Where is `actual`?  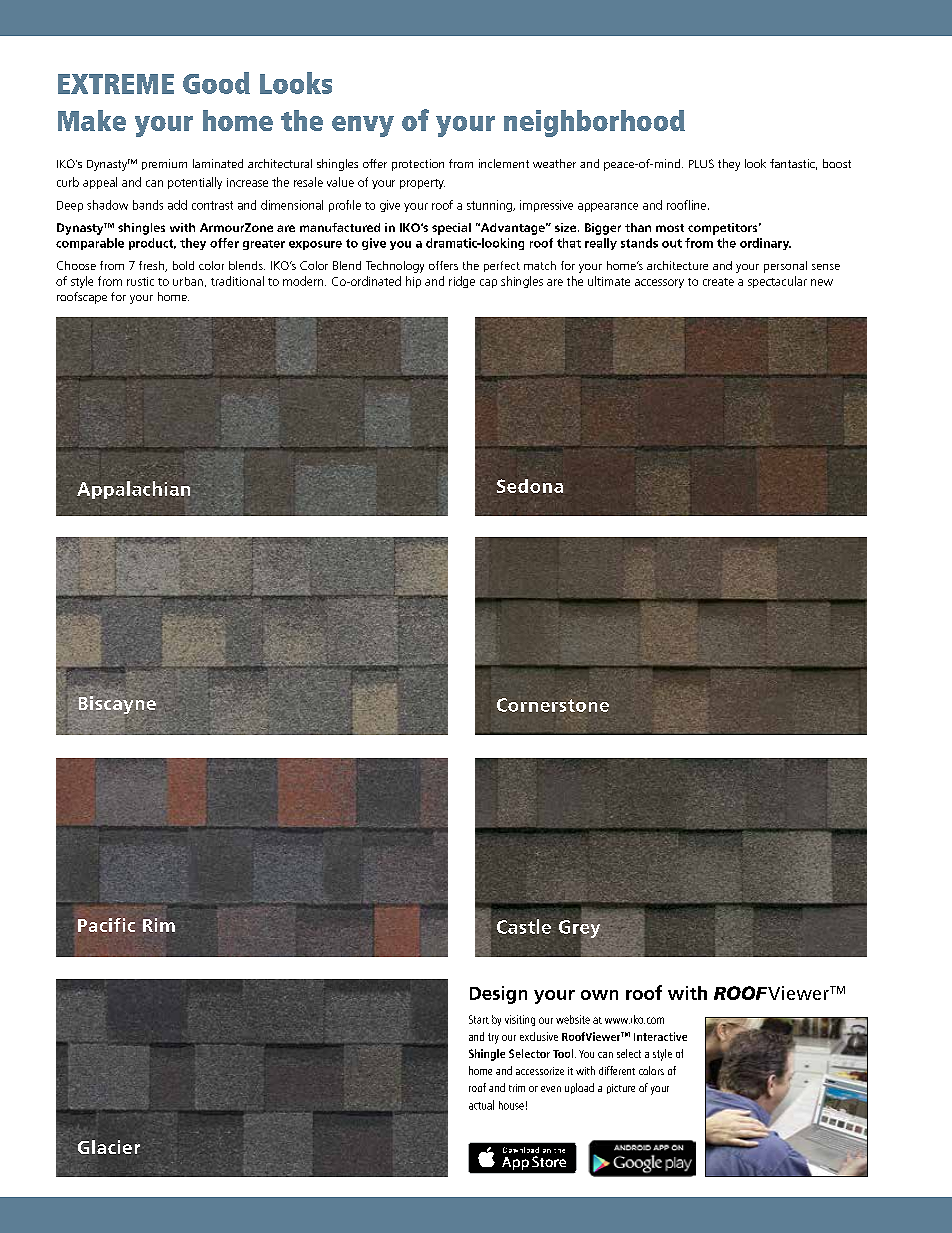 actual is located at coordinates (481, 1105).
